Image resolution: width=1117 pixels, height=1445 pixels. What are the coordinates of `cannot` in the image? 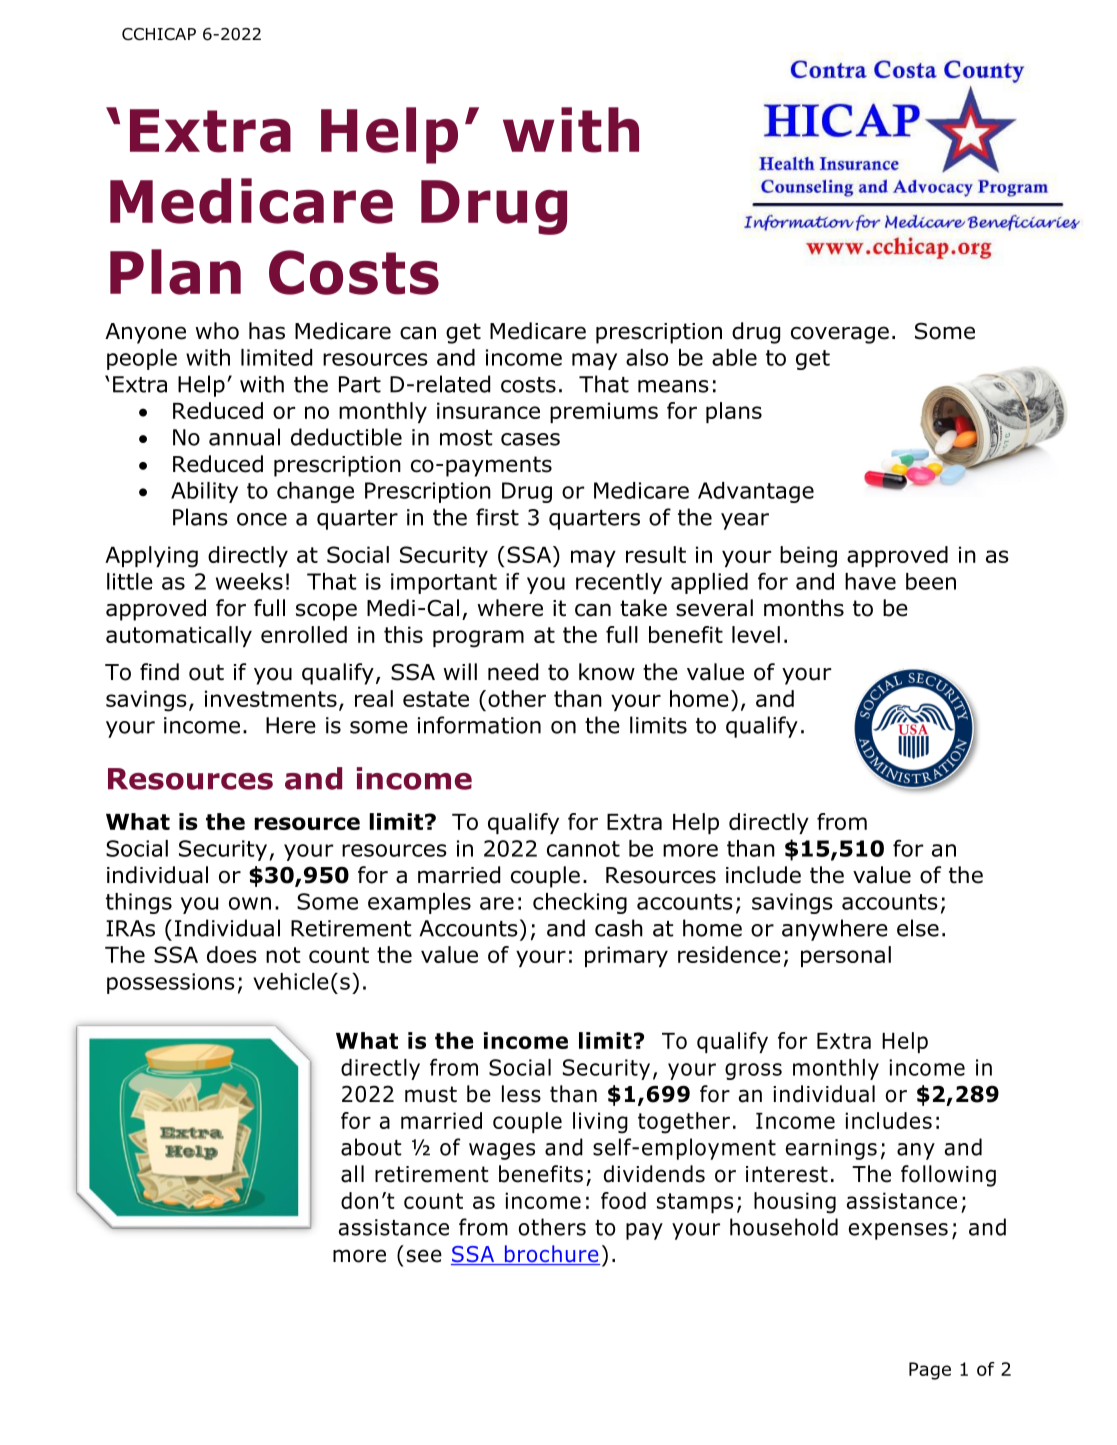 It's located at (583, 849).
